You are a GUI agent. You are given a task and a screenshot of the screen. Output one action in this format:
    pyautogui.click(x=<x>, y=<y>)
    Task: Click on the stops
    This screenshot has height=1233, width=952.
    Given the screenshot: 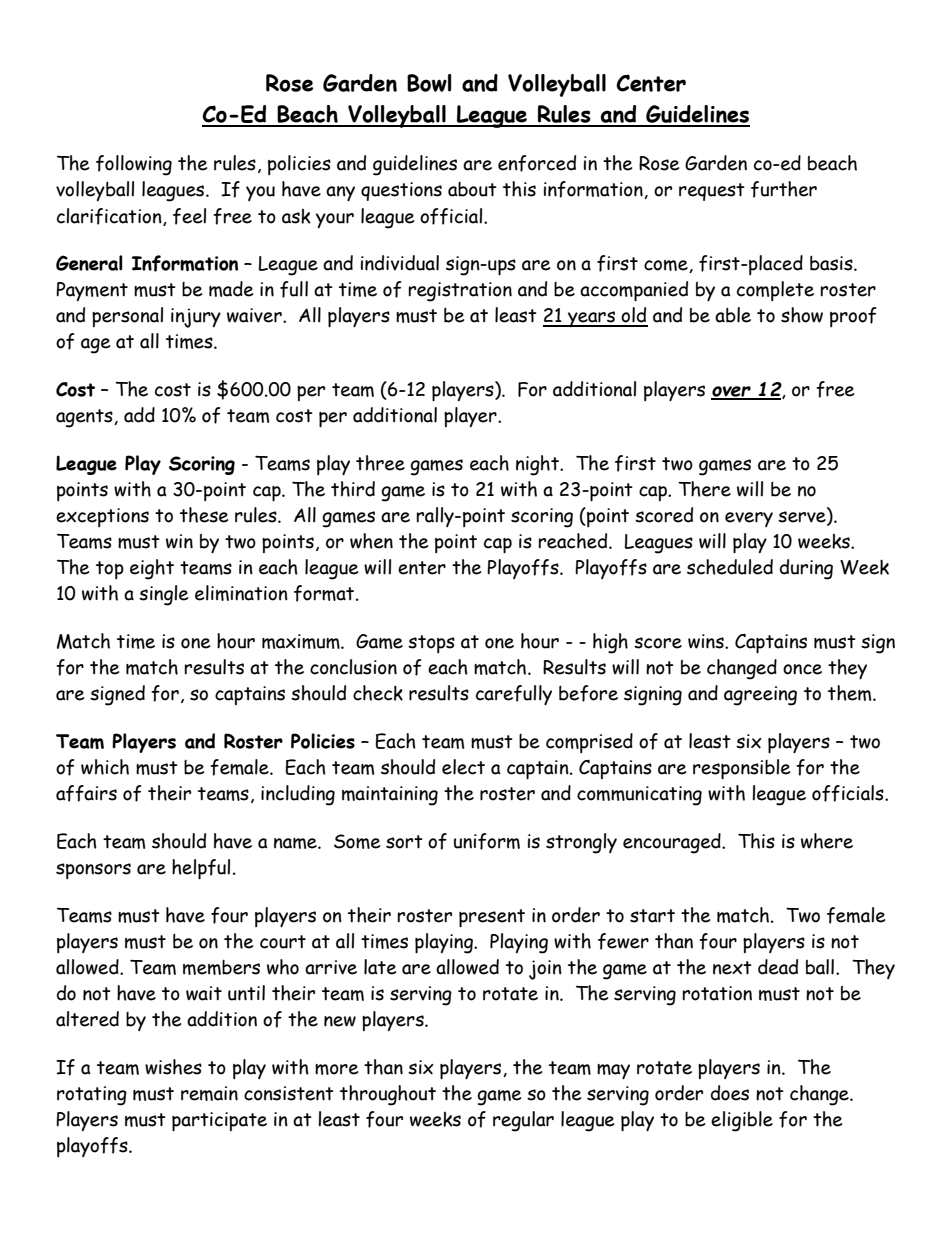 What is the action you would take?
    pyautogui.click(x=431, y=644)
